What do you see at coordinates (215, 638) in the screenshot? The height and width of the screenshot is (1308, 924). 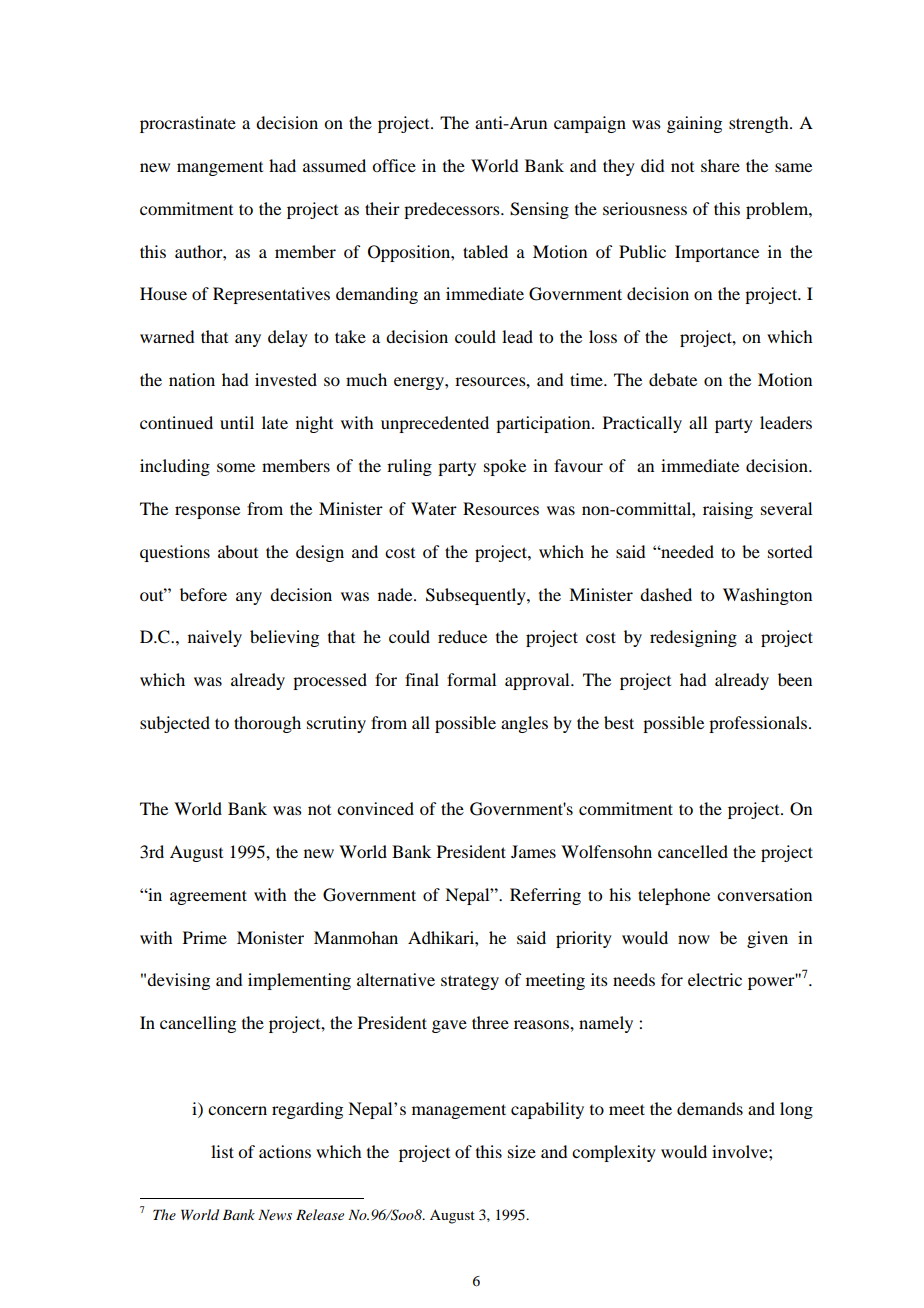 I see `naively` at bounding box center [215, 638].
